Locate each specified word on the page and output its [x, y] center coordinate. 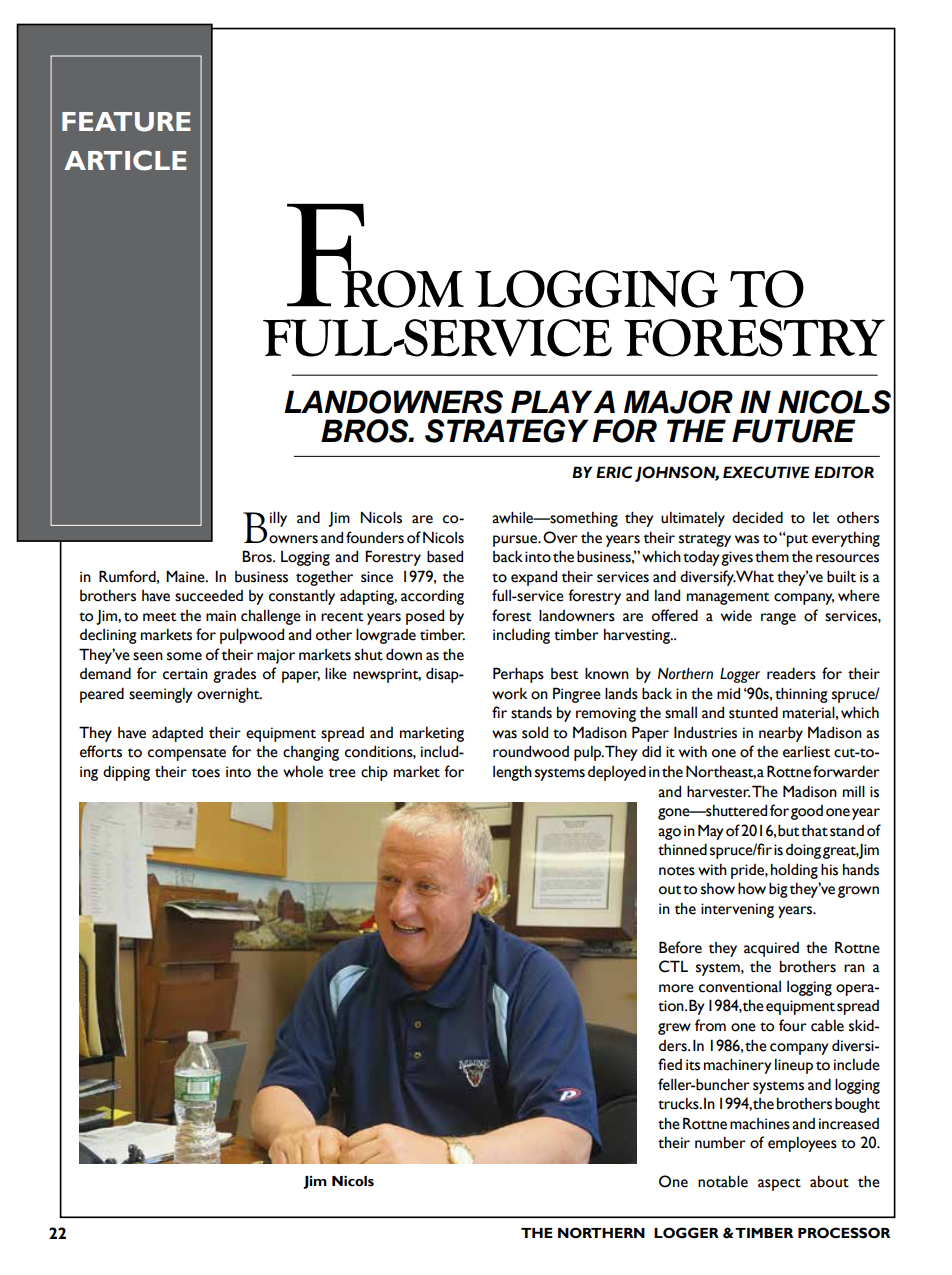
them [772, 556]
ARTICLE [125, 160]
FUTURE [794, 431]
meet [159, 617]
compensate [187, 754]
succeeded [209, 596]
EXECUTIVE [766, 472]
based [445, 556]
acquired [771, 949]
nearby [781, 734]
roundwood [531, 751]
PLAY [552, 401]
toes [206, 773]
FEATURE [126, 122]
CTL [673, 966]
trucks [679, 1104]
